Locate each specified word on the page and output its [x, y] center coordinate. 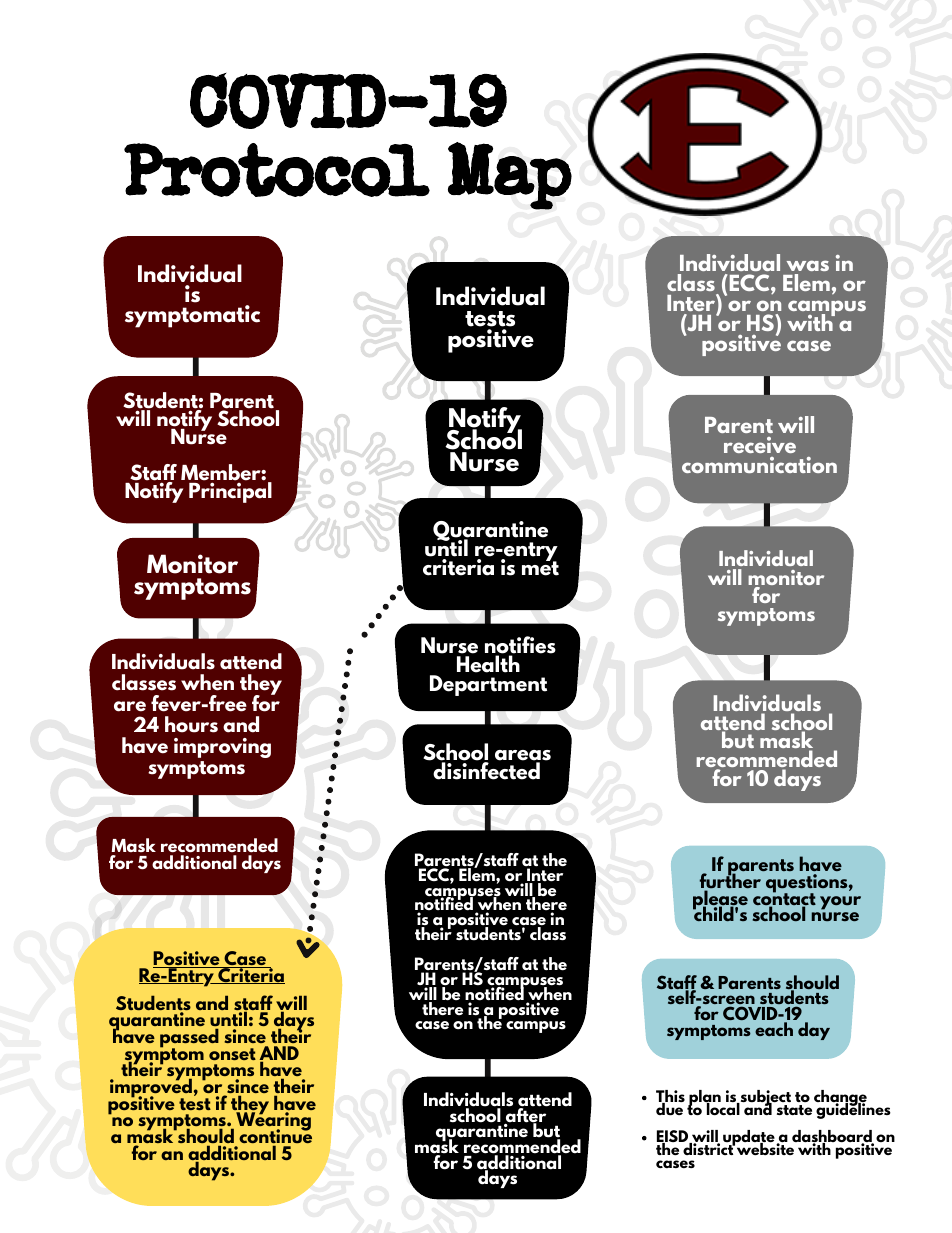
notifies [520, 646]
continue [275, 1136]
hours [191, 724]
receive [760, 445]
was [808, 265]
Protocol [277, 170]
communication [759, 465]
